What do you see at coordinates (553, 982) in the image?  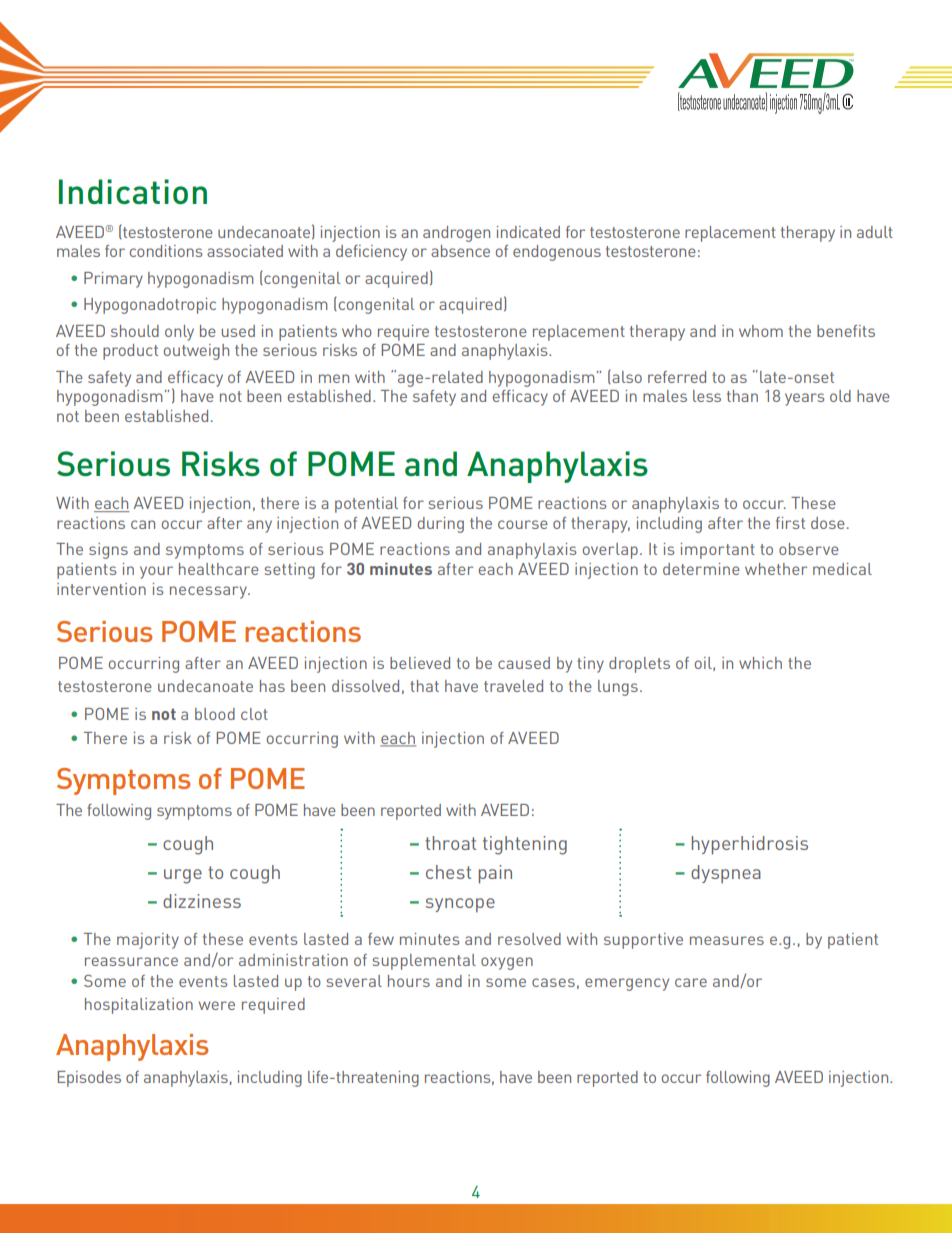 I see `cases` at bounding box center [553, 982].
